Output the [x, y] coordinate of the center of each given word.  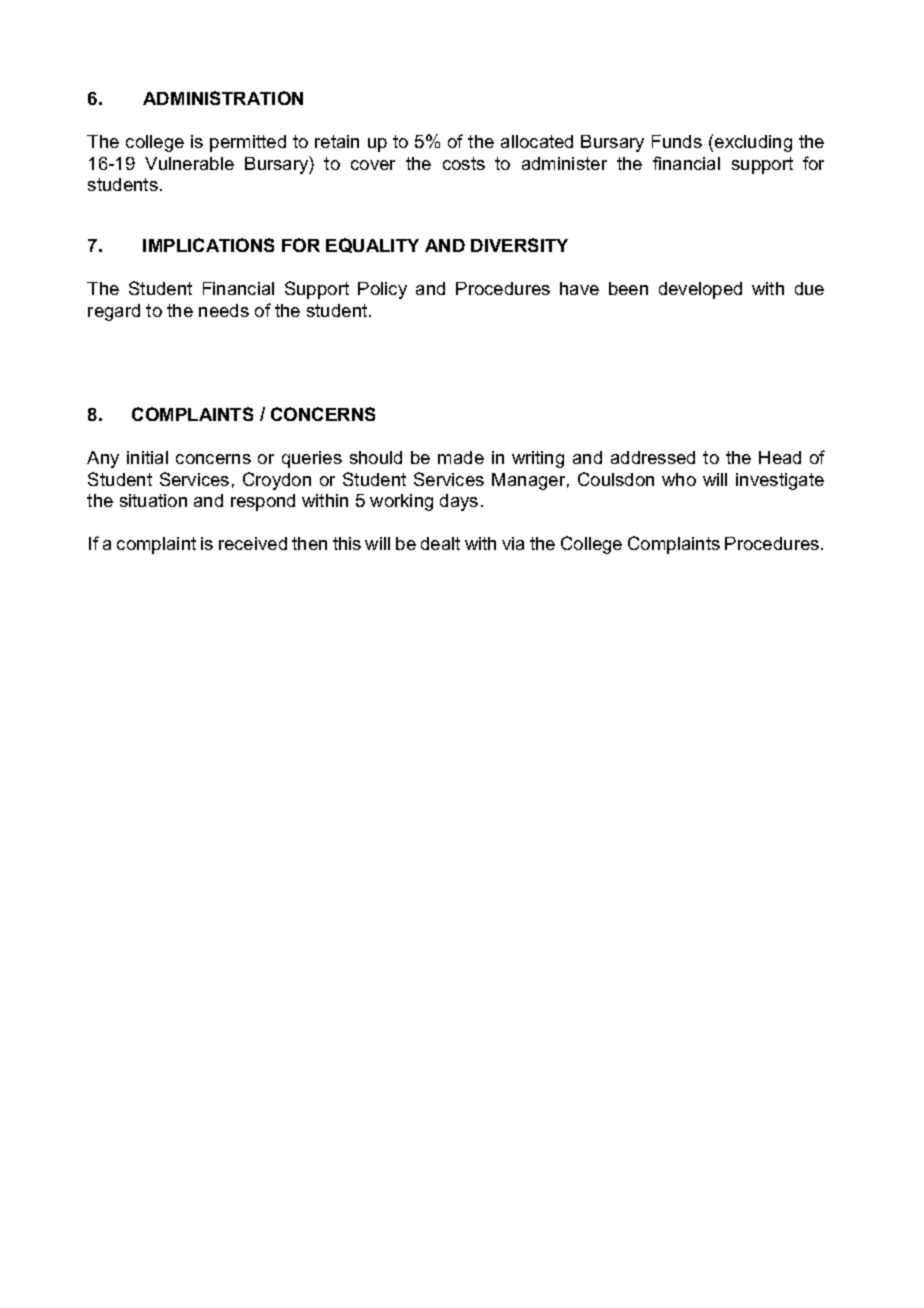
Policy [382, 290]
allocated [537, 141]
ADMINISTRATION [223, 98]
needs [224, 310]
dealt [440, 543]
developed [700, 290]
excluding [753, 143]
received [253, 543]
